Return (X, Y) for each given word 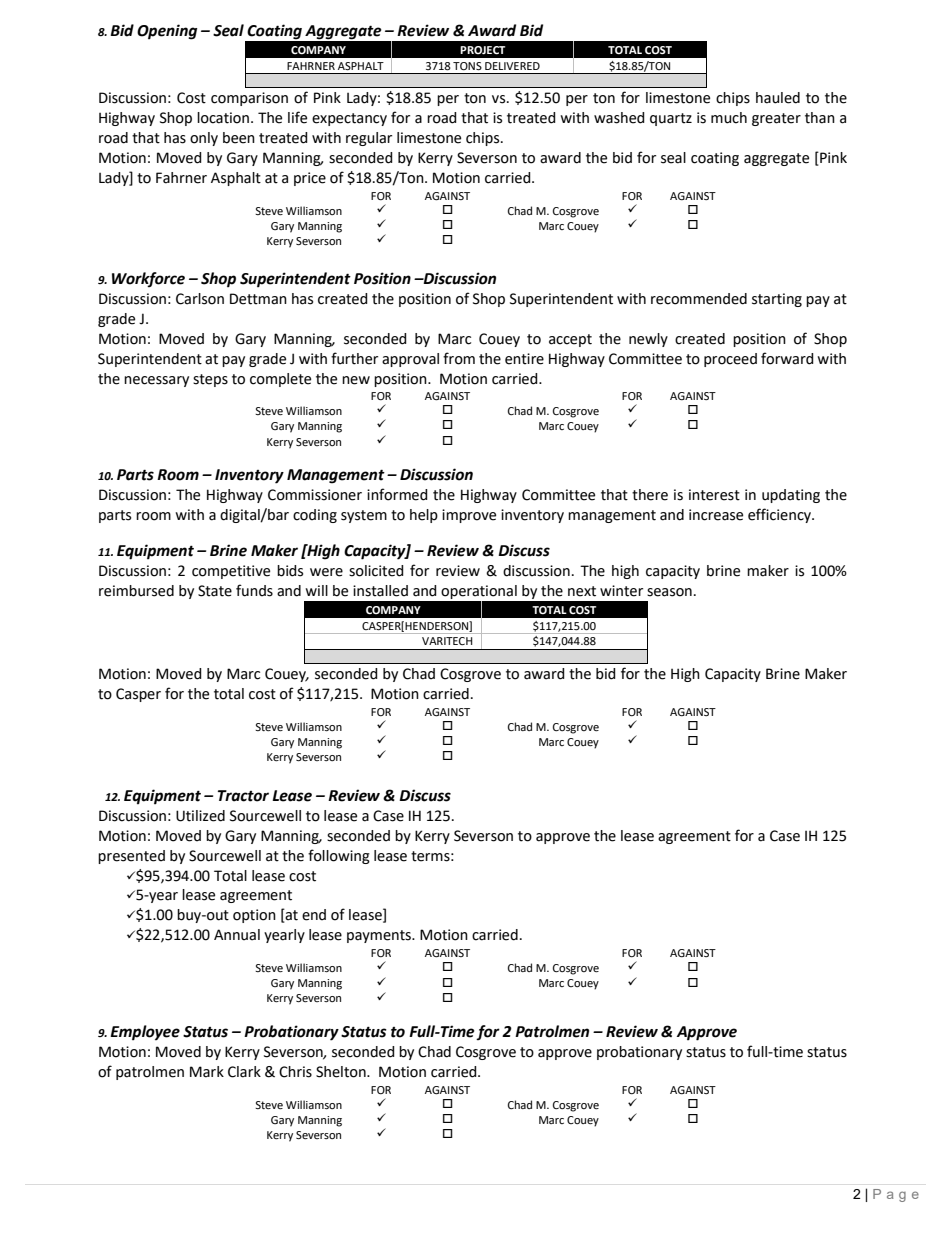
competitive (231, 572)
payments (380, 936)
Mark (207, 1072)
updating (791, 496)
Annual (237, 935)
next (582, 591)
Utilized (200, 816)
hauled (778, 98)
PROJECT (482, 50)
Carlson (200, 299)
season (669, 592)
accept (570, 340)
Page (896, 1195)
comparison (249, 99)
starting (777, 300)
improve (469, 516)
